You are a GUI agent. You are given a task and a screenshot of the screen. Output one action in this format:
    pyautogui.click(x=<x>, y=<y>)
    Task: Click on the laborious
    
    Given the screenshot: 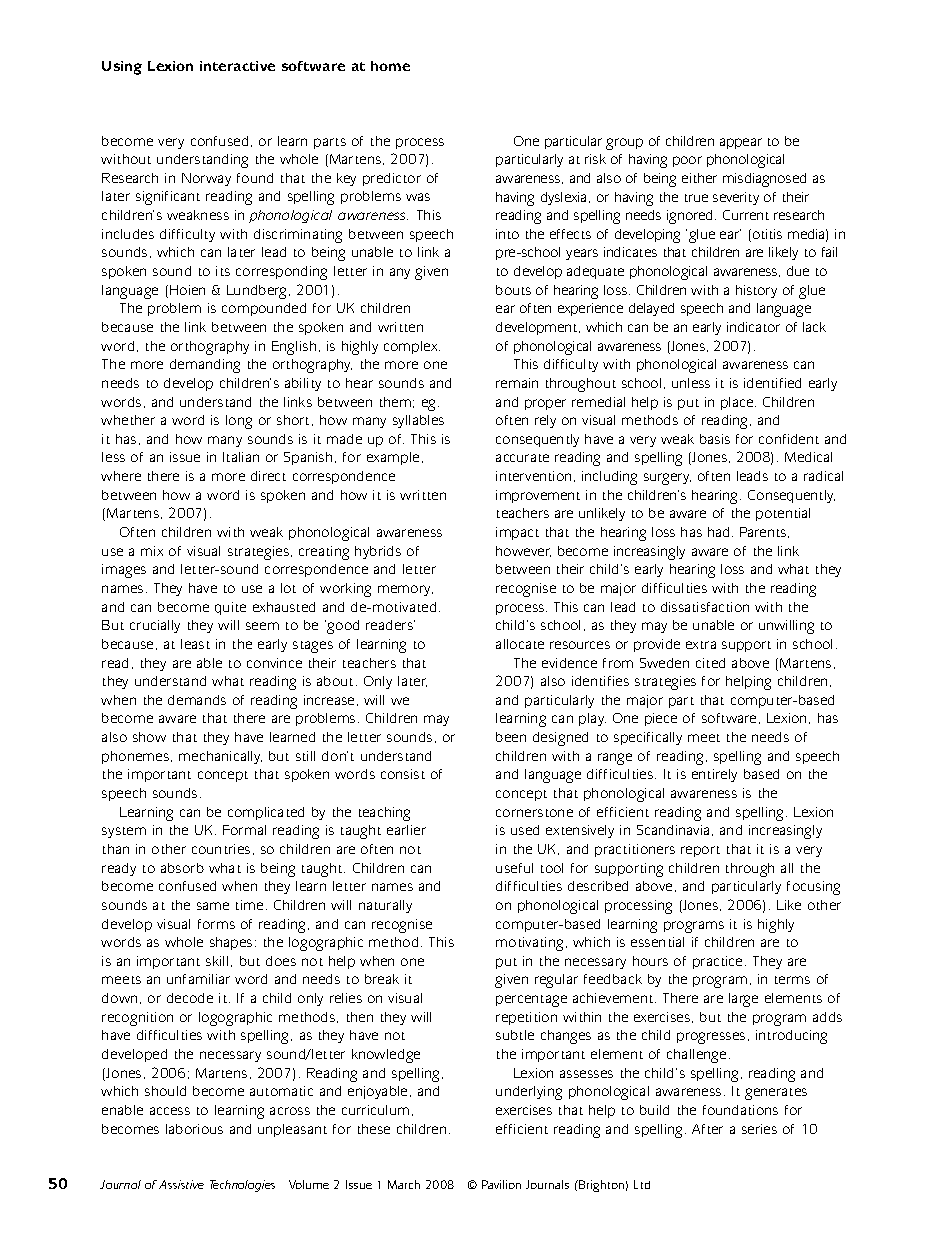 What is the action you would take?
    pyautogui.click(x=194, y=1129)
